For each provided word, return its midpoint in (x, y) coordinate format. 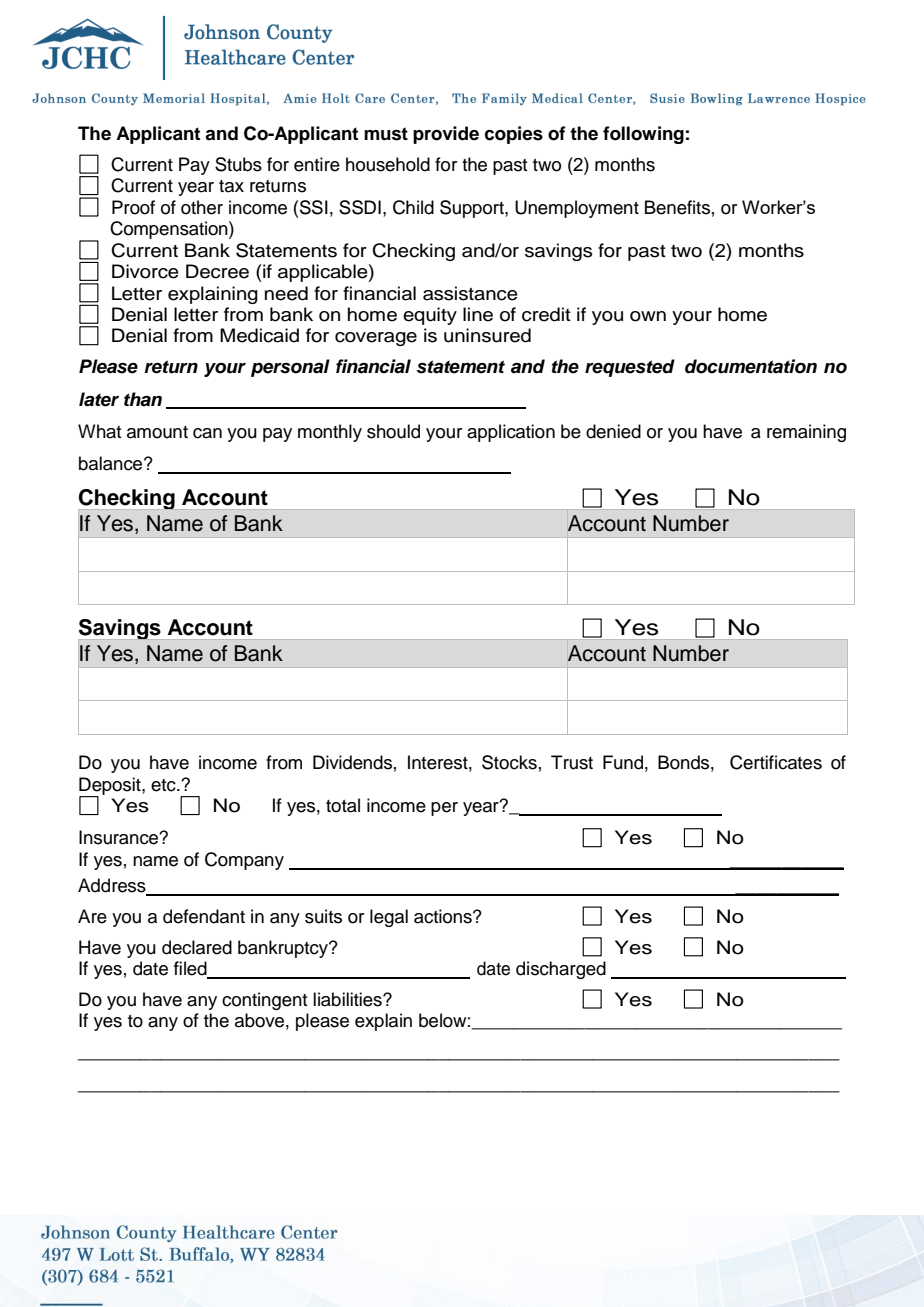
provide (446, 135)
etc (164, 785)
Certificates (776, 762)
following (643, 135)
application (511, 433)
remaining (806, 433)
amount (157, 432)
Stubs (238, 164)
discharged (561, 970)
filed (191, 969)
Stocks (509, 762)
